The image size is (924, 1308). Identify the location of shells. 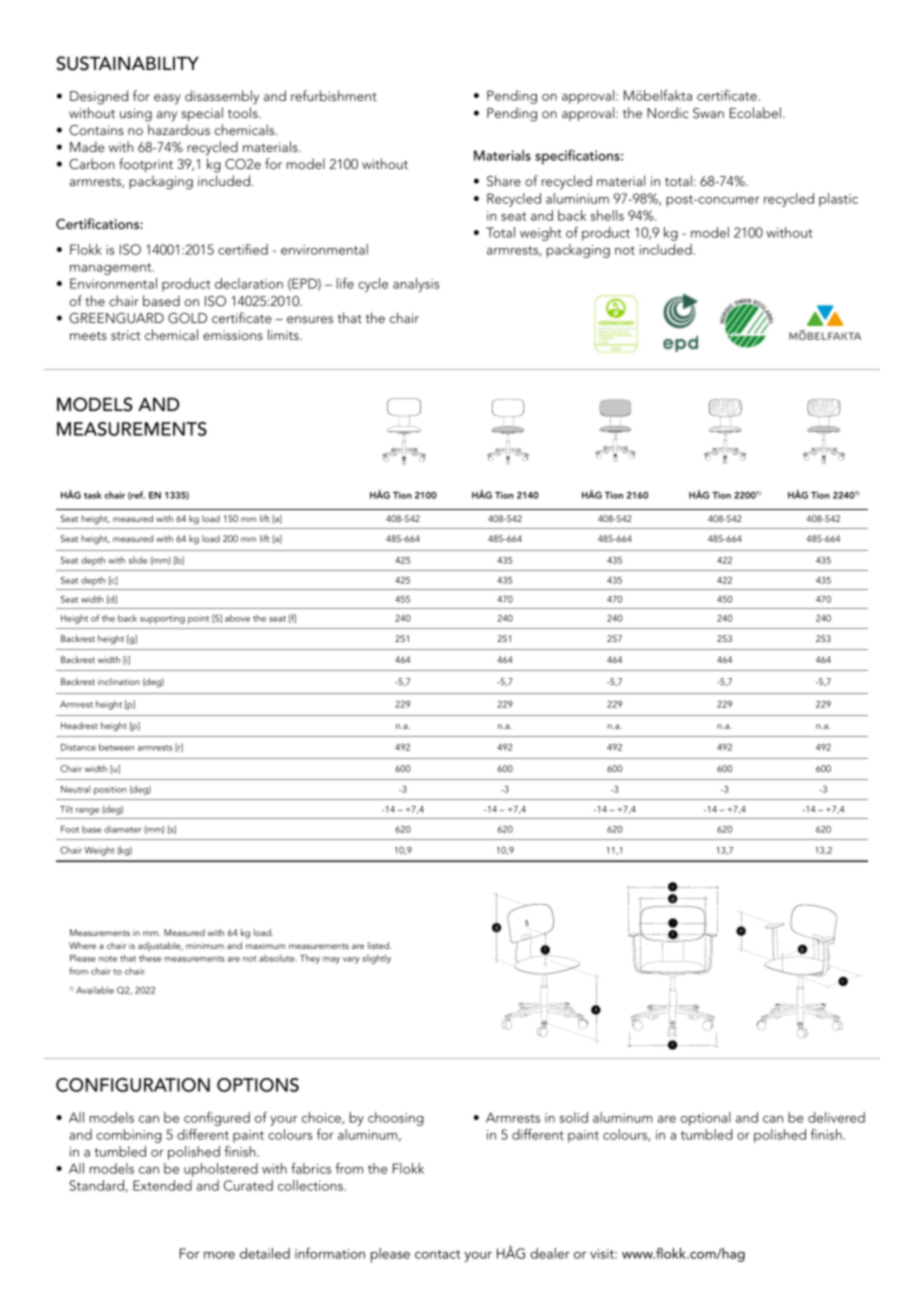
(607, 215).
